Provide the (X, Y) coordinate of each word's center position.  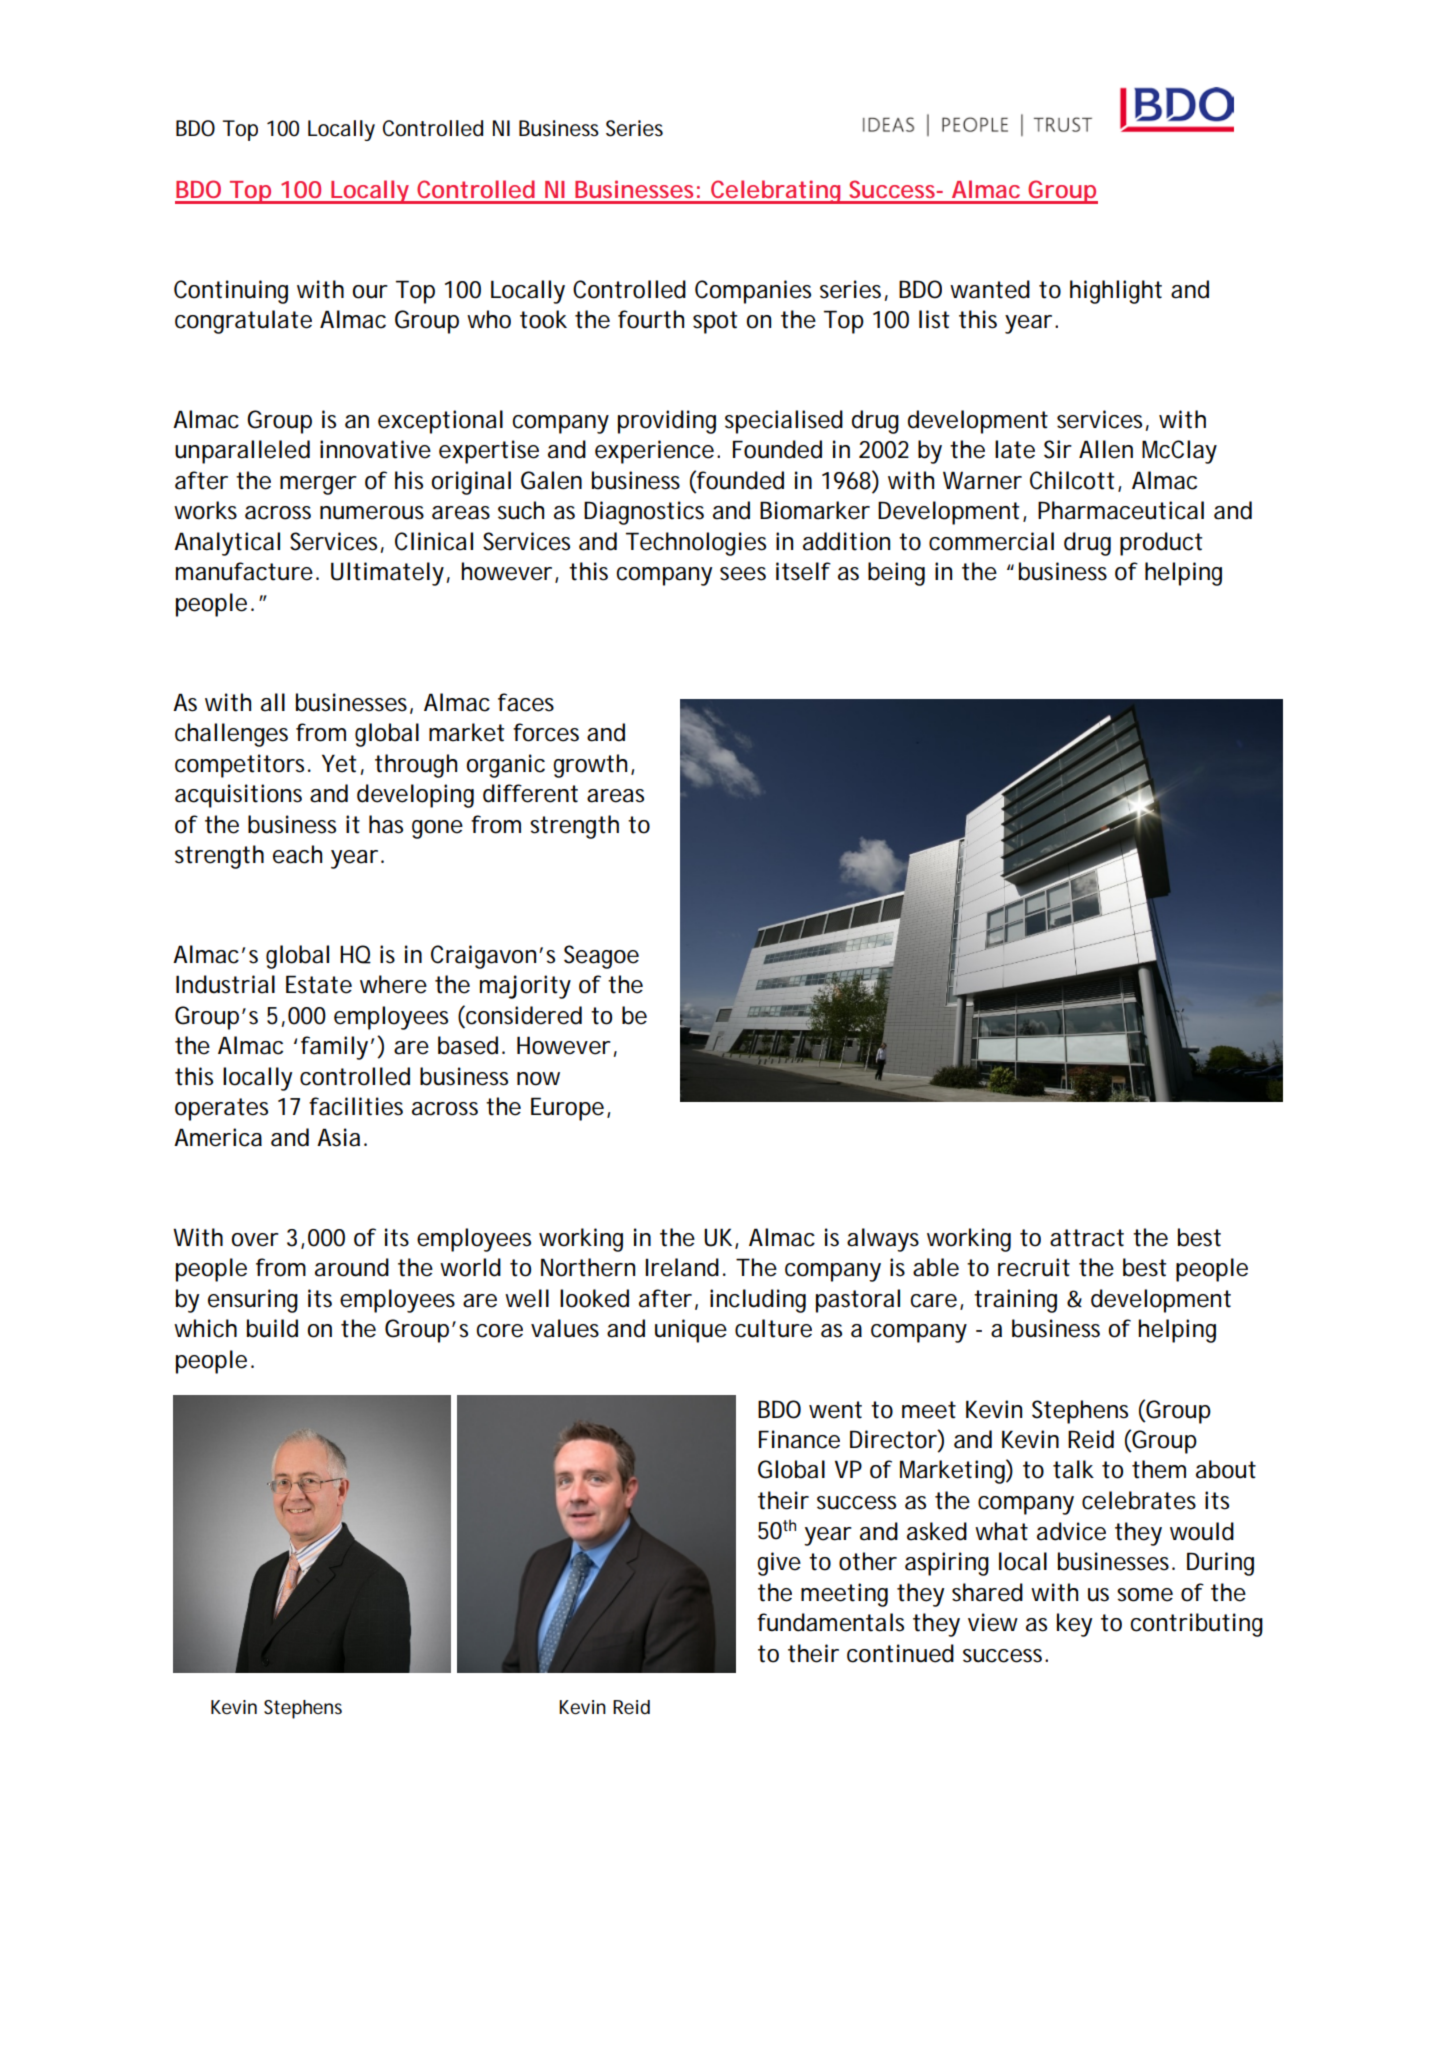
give (779, 1564)
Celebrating (777, 192)
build (272, 1328)
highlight (1116, 292)
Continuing (231, 292)
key (1074, 1625)
